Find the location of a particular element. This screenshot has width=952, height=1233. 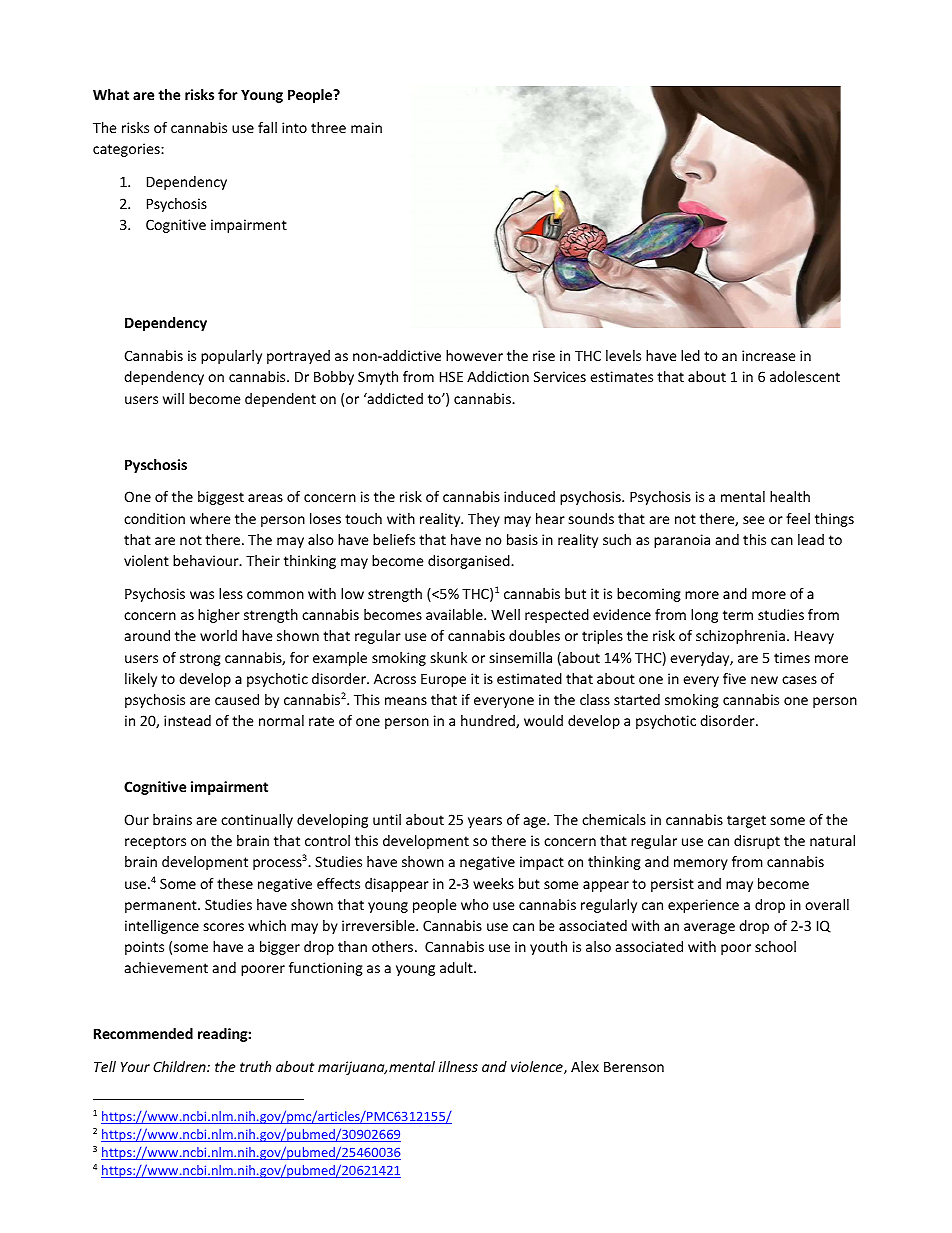

disorganised is located at coordinates (470, 562).
